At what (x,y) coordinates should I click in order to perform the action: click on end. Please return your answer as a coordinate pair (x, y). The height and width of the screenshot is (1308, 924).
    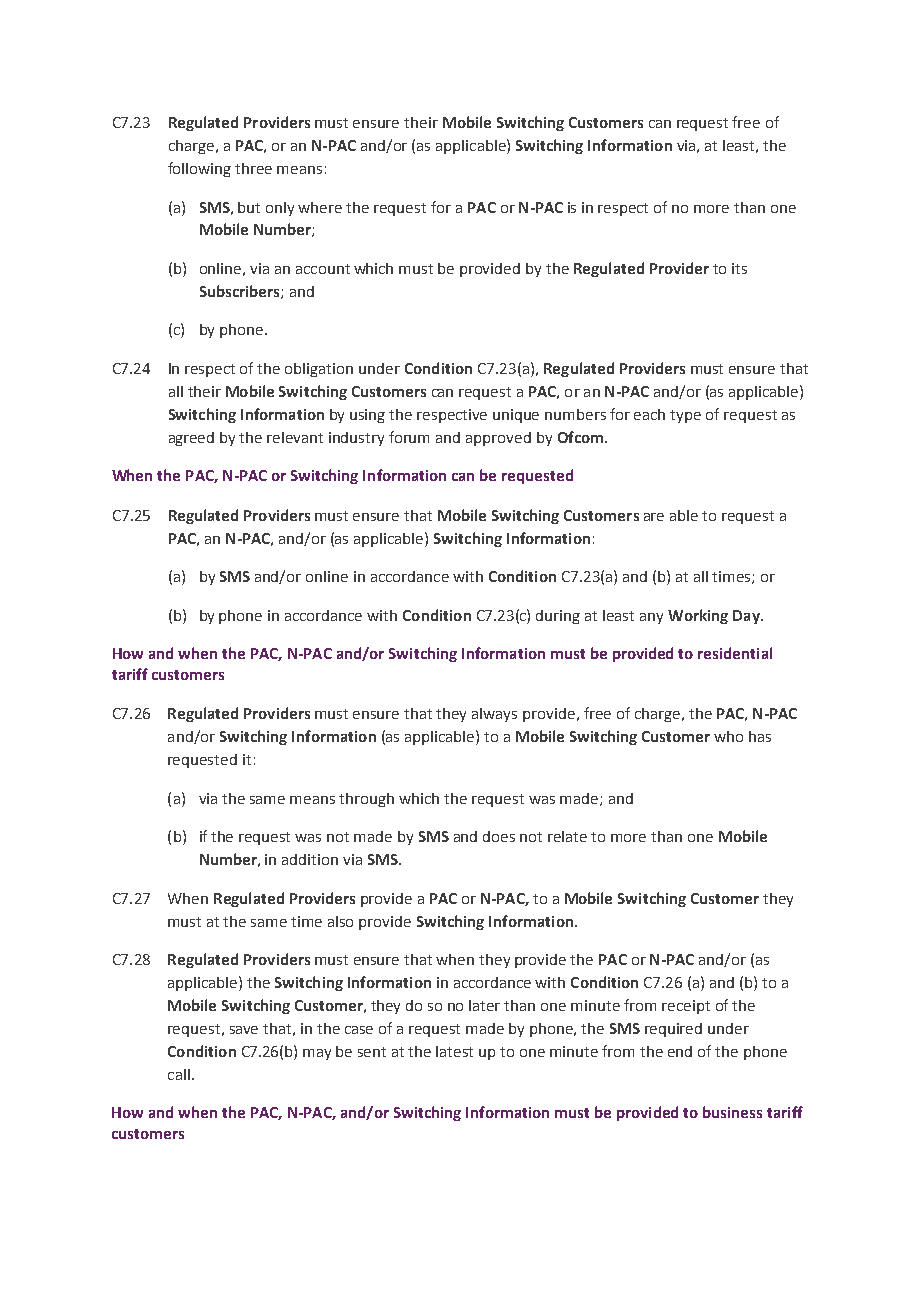
    Looking at the image, I should click on (680, 1051).
